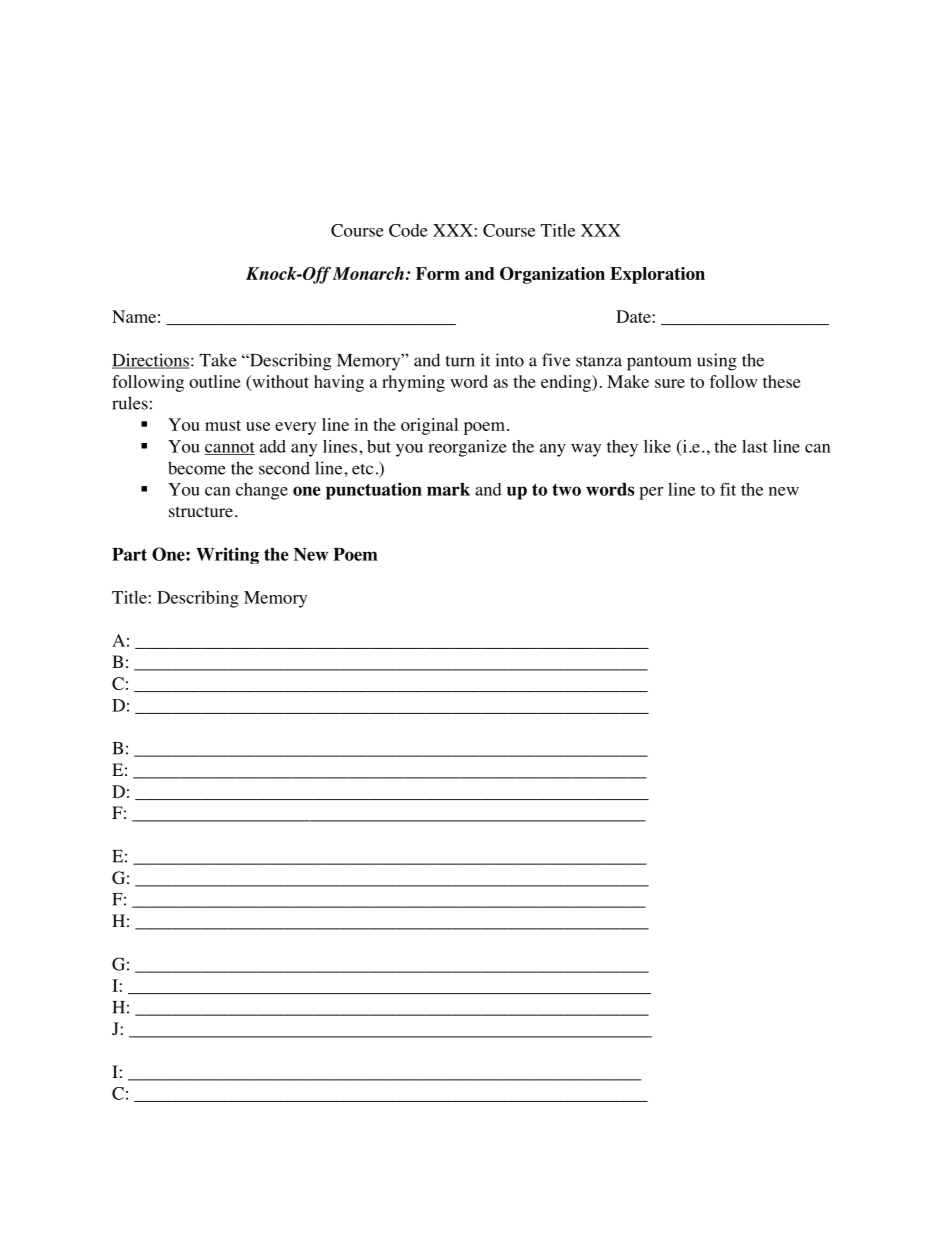 This image has height=1233, width=952. I want to click on rhyming, so click(413, 383).
